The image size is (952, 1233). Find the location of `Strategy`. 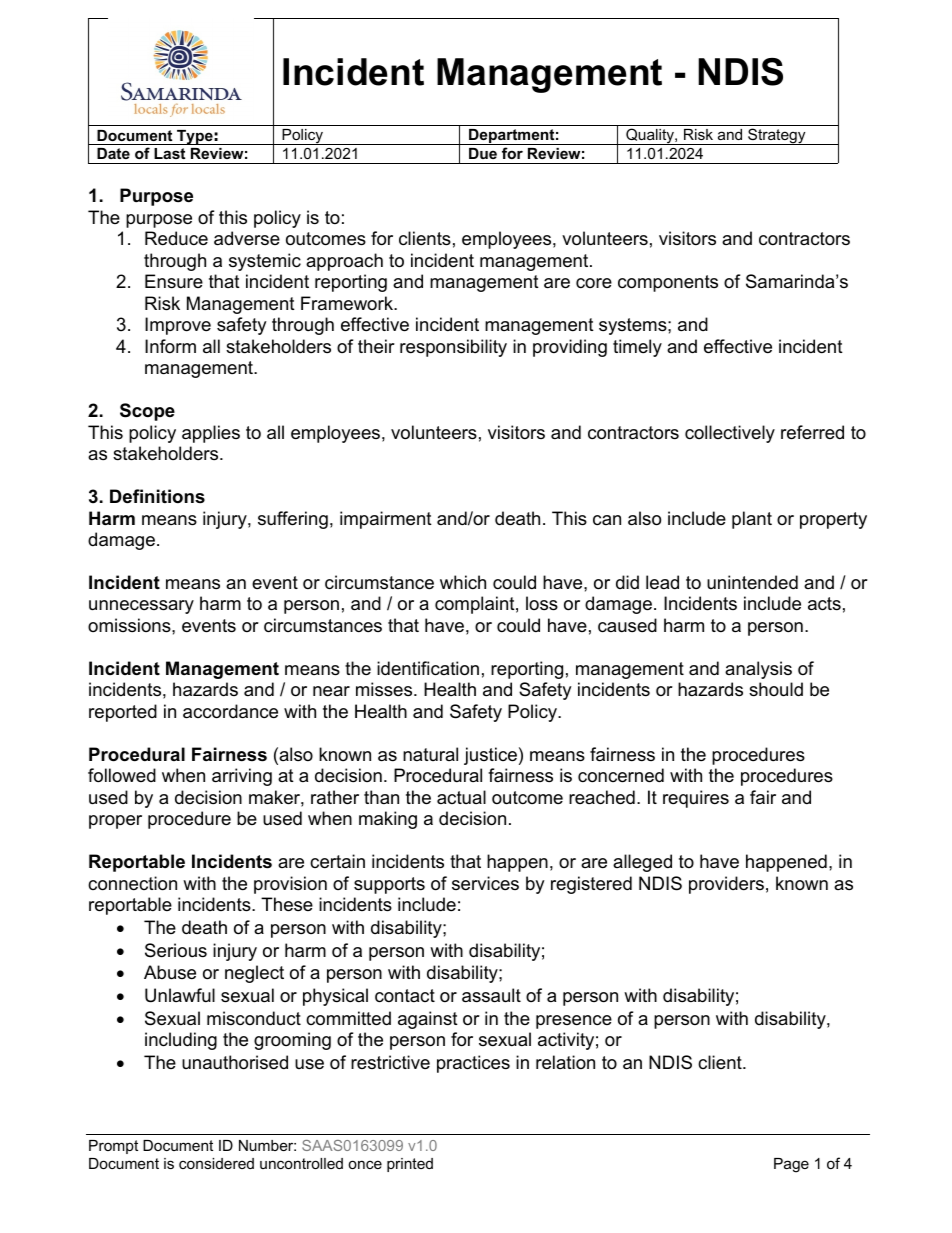

Strategy is located at coordinates (777, 136).
